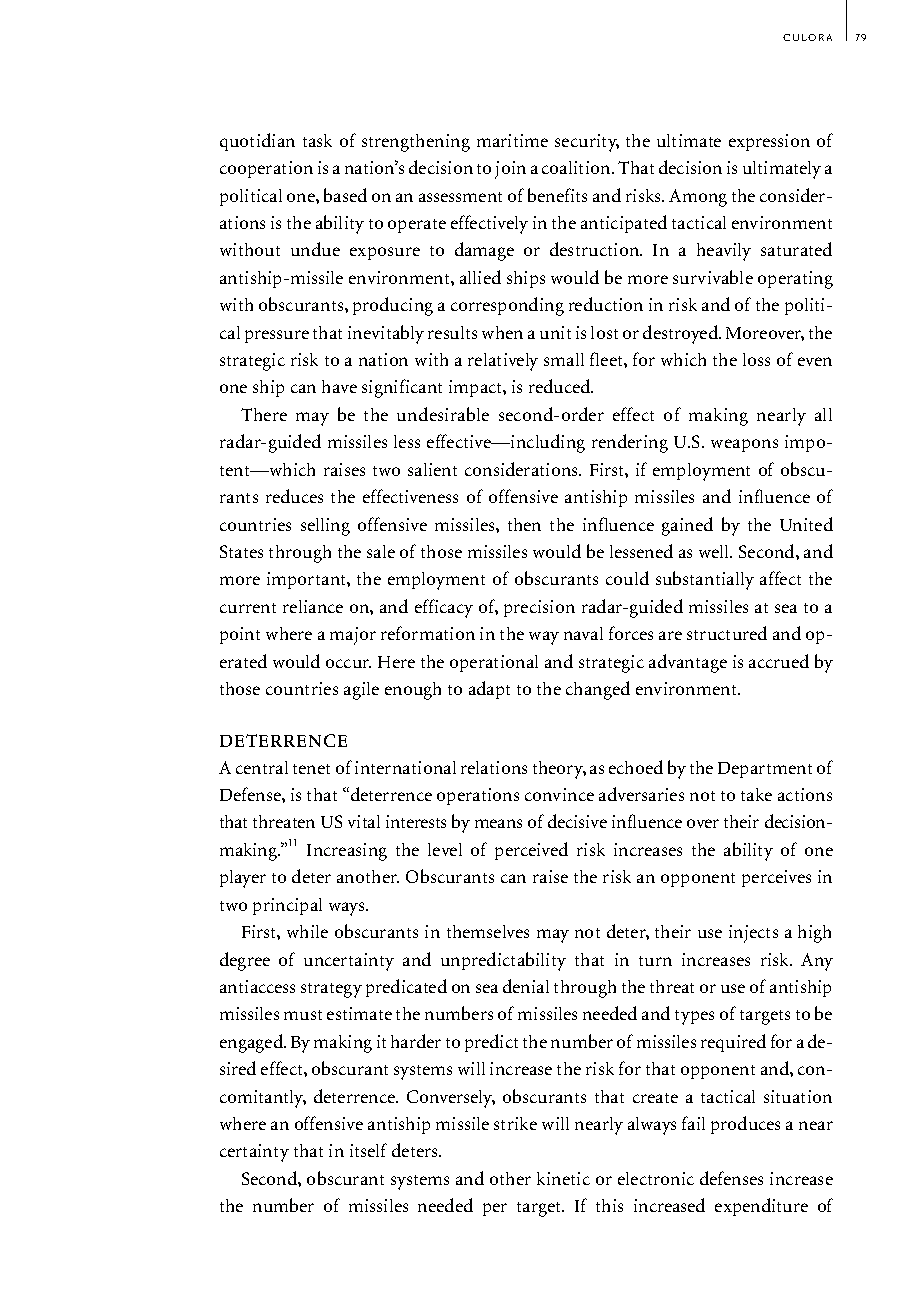 This screenshot has height=1316, width=921. What do you see at coordinates (715, 551) in the screenshot?
I see `well` at bounding box center [715, 551].
